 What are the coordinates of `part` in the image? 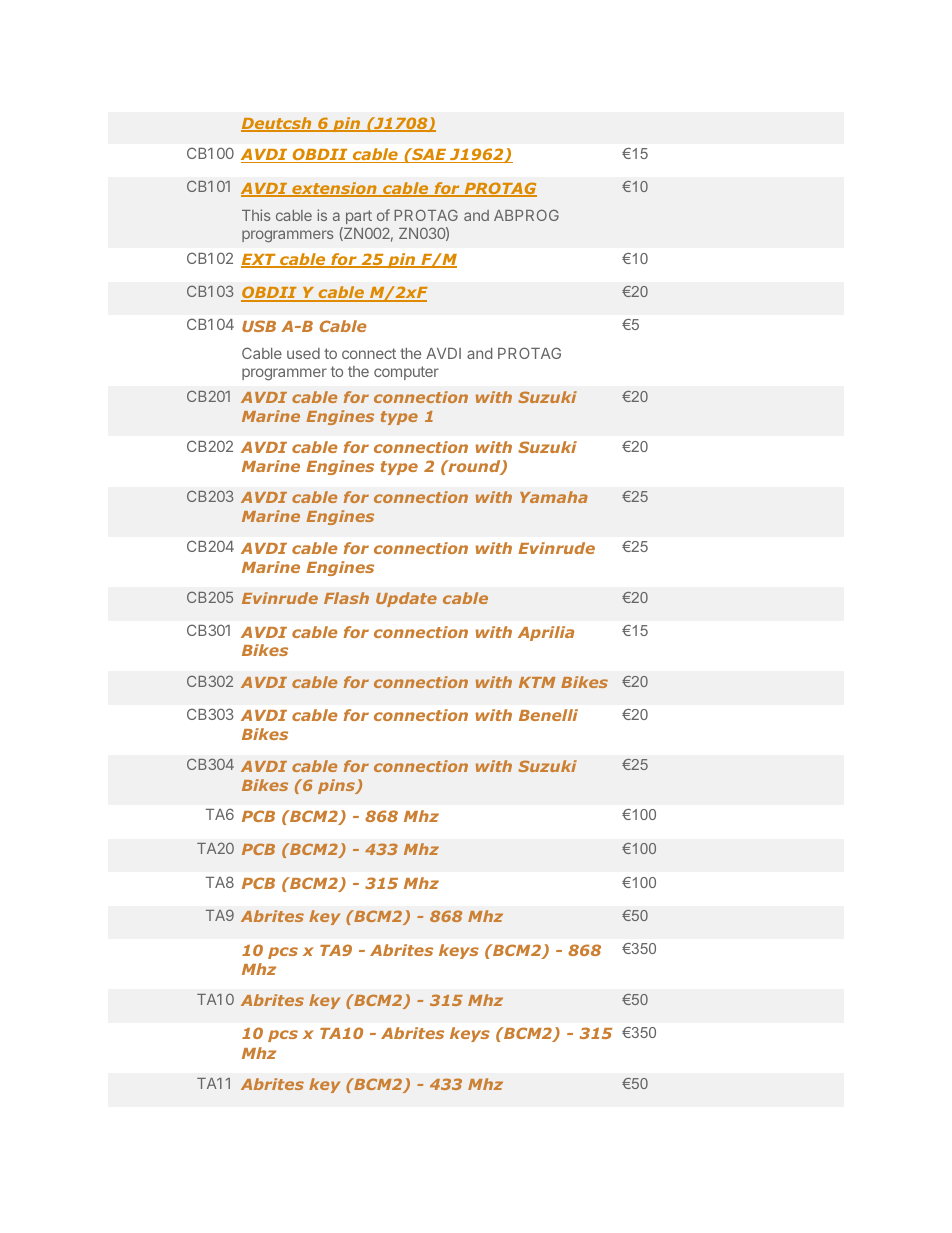 It's located at (359, 217).
